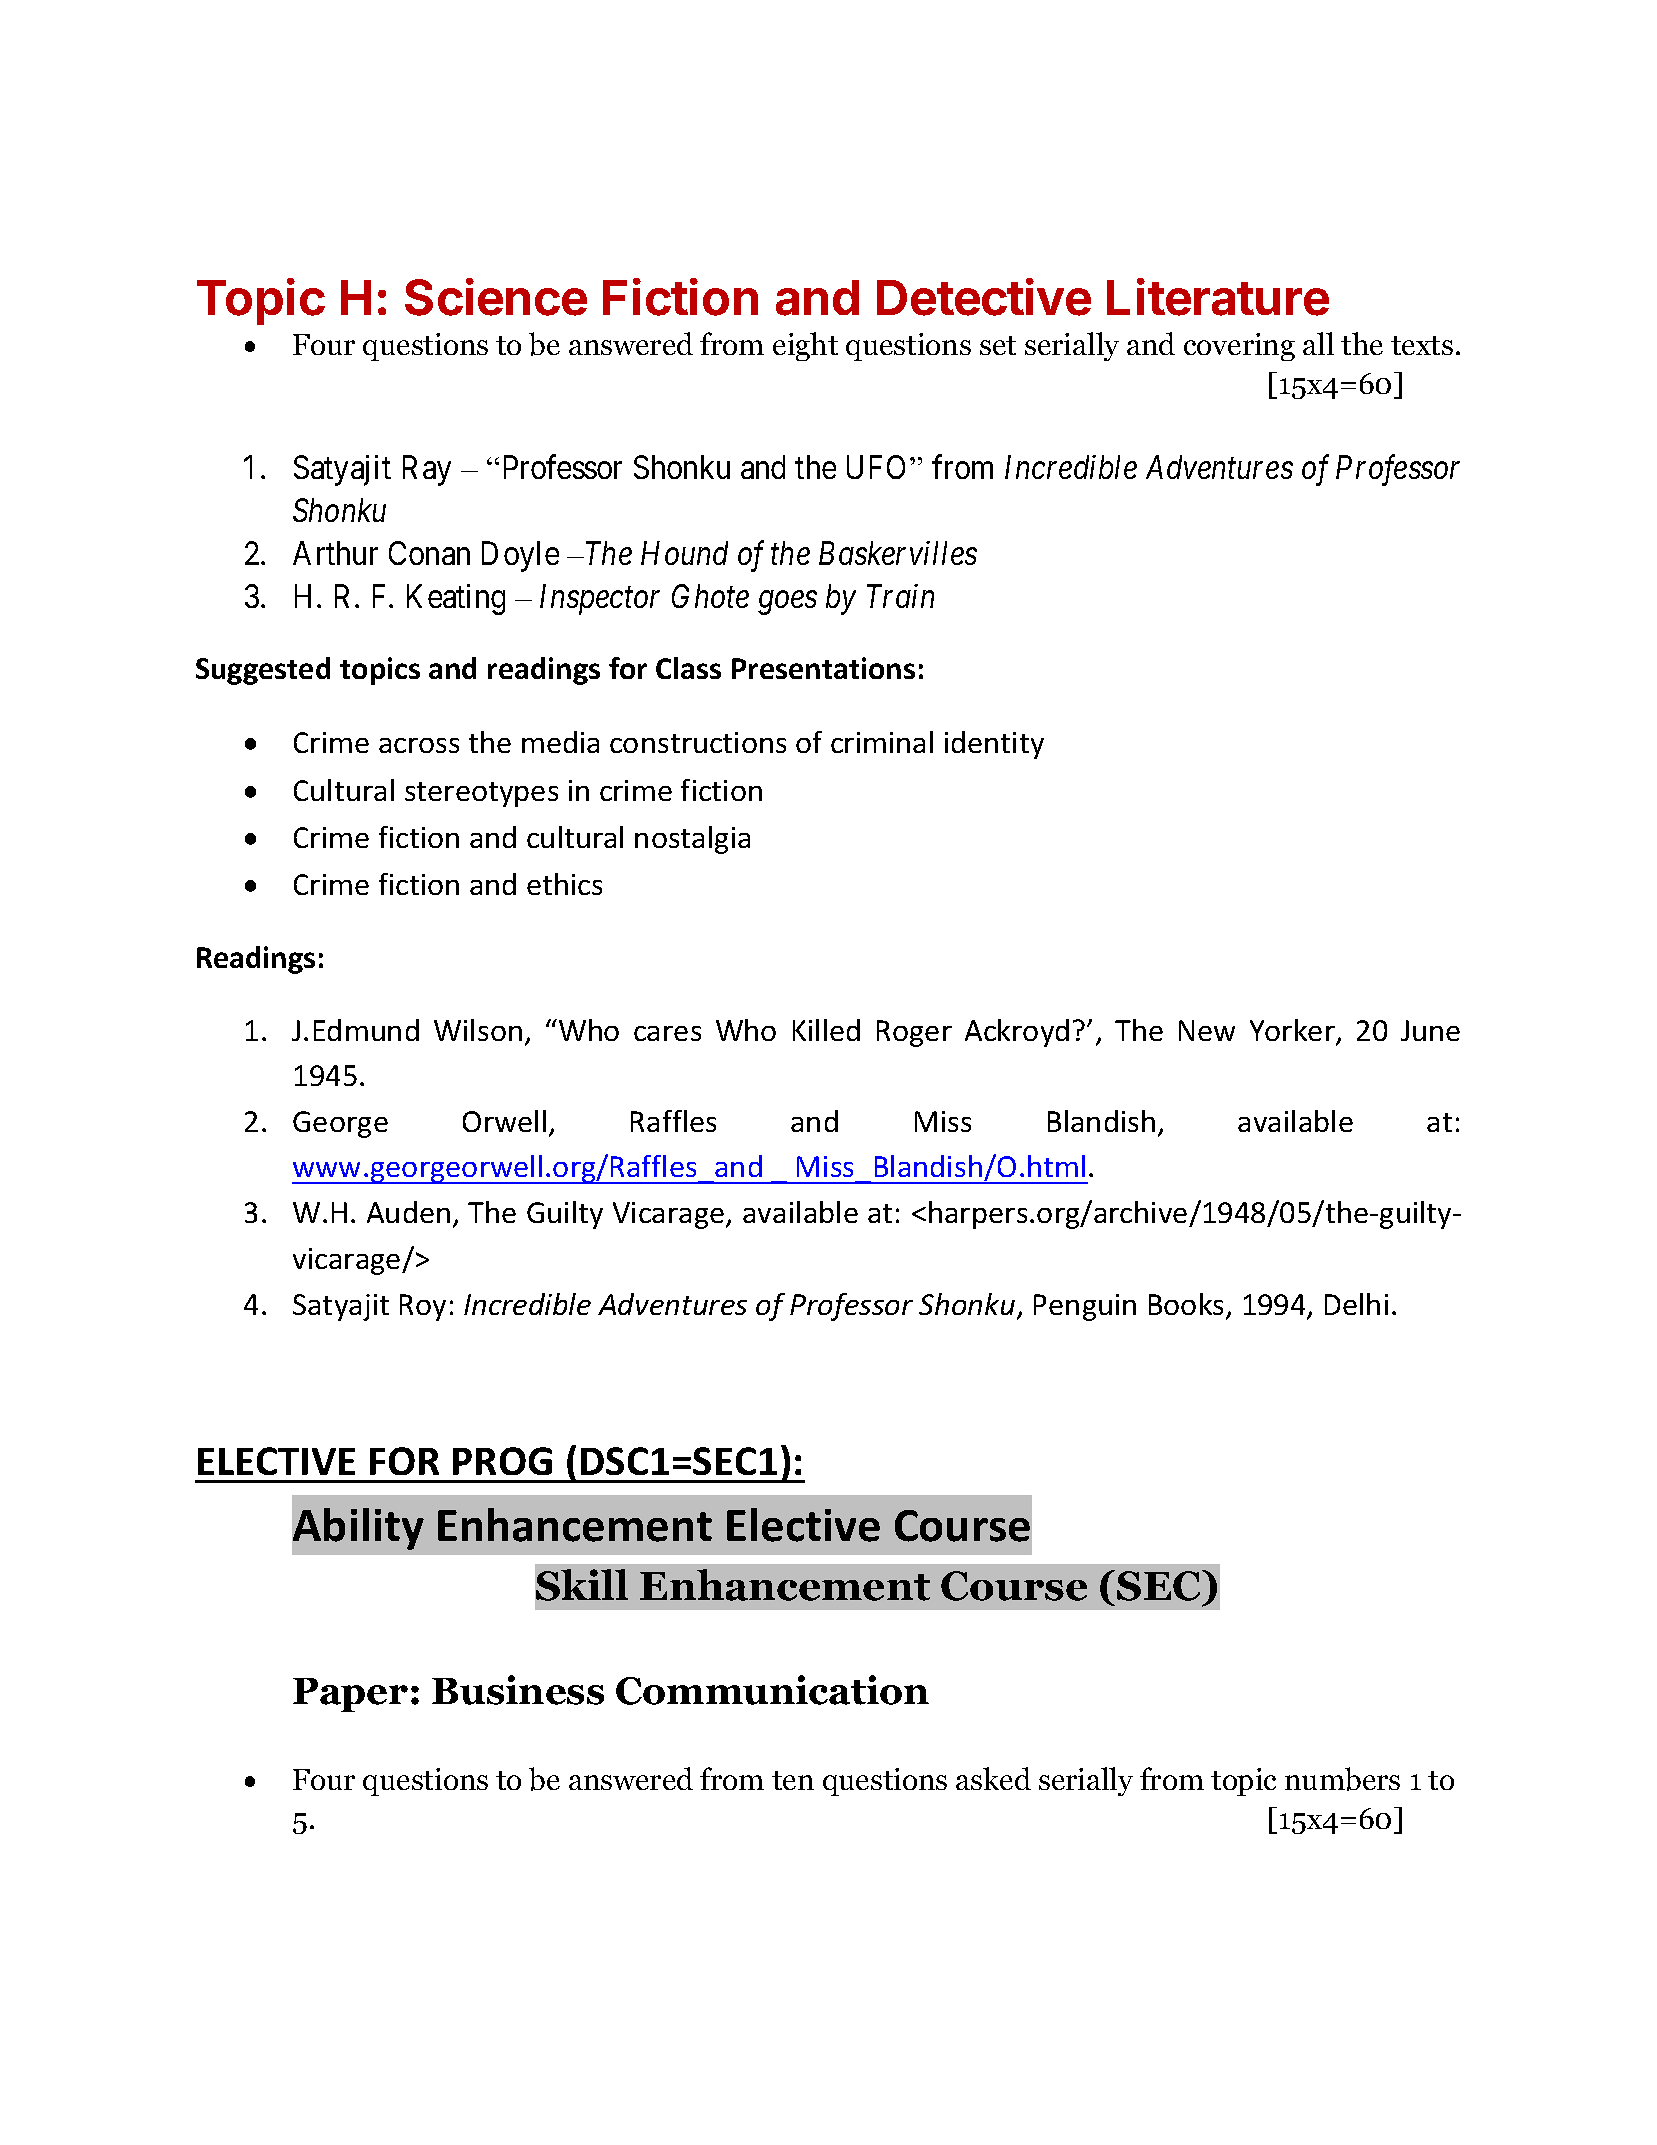 The image size is (1657, 2145). Describe the element at coordinates (994, 745) in the screenshot. I see `identity` at that location.
